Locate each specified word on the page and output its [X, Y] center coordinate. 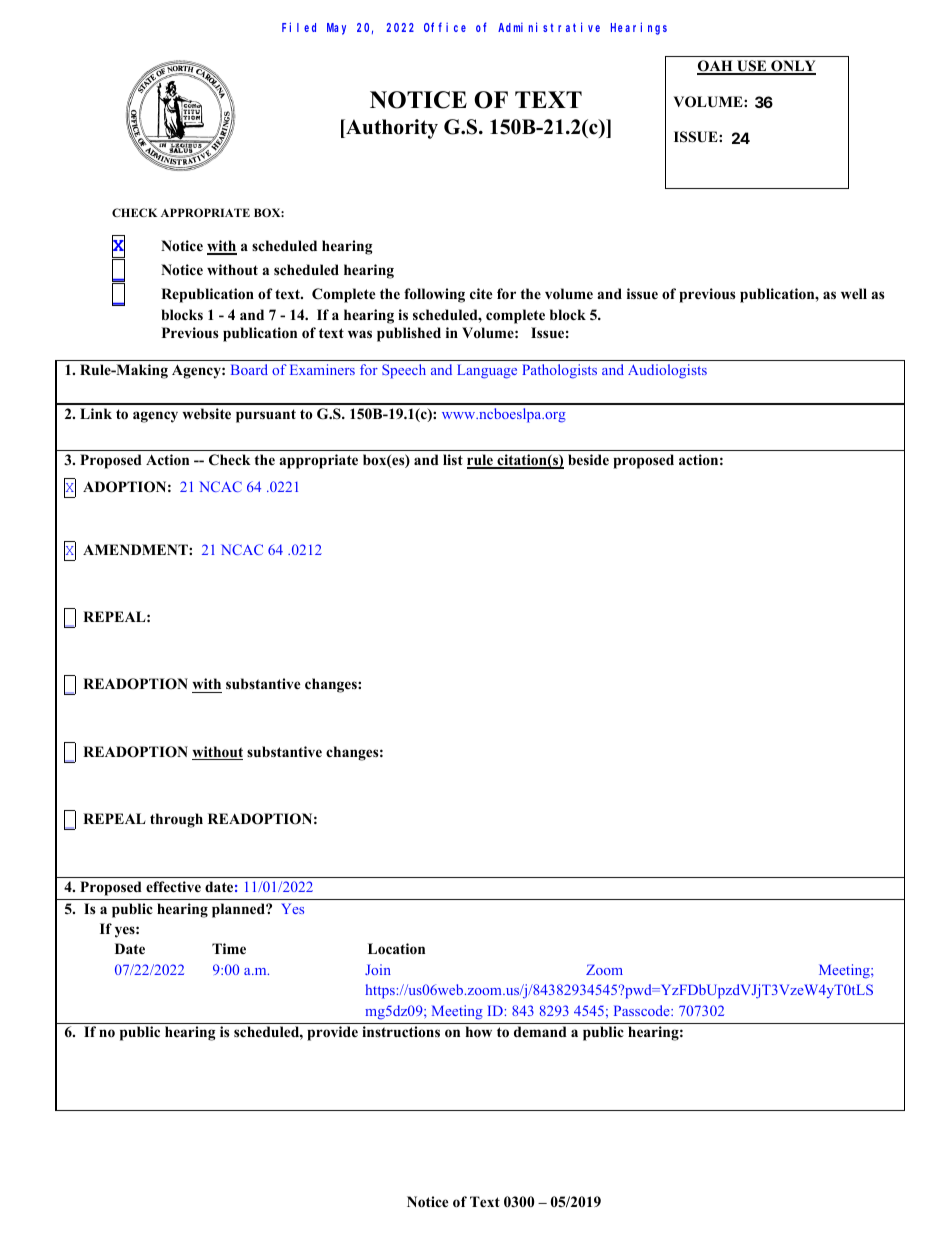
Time [229, 948]
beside [588, 459]
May [336, 29]
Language [487, 371]
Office [445, 27]
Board [249, 369]
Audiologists [667, 371]
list [453, 459]
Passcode [643, 1010]
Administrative [549, 27]
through [176, 820]
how [479, 1032]
